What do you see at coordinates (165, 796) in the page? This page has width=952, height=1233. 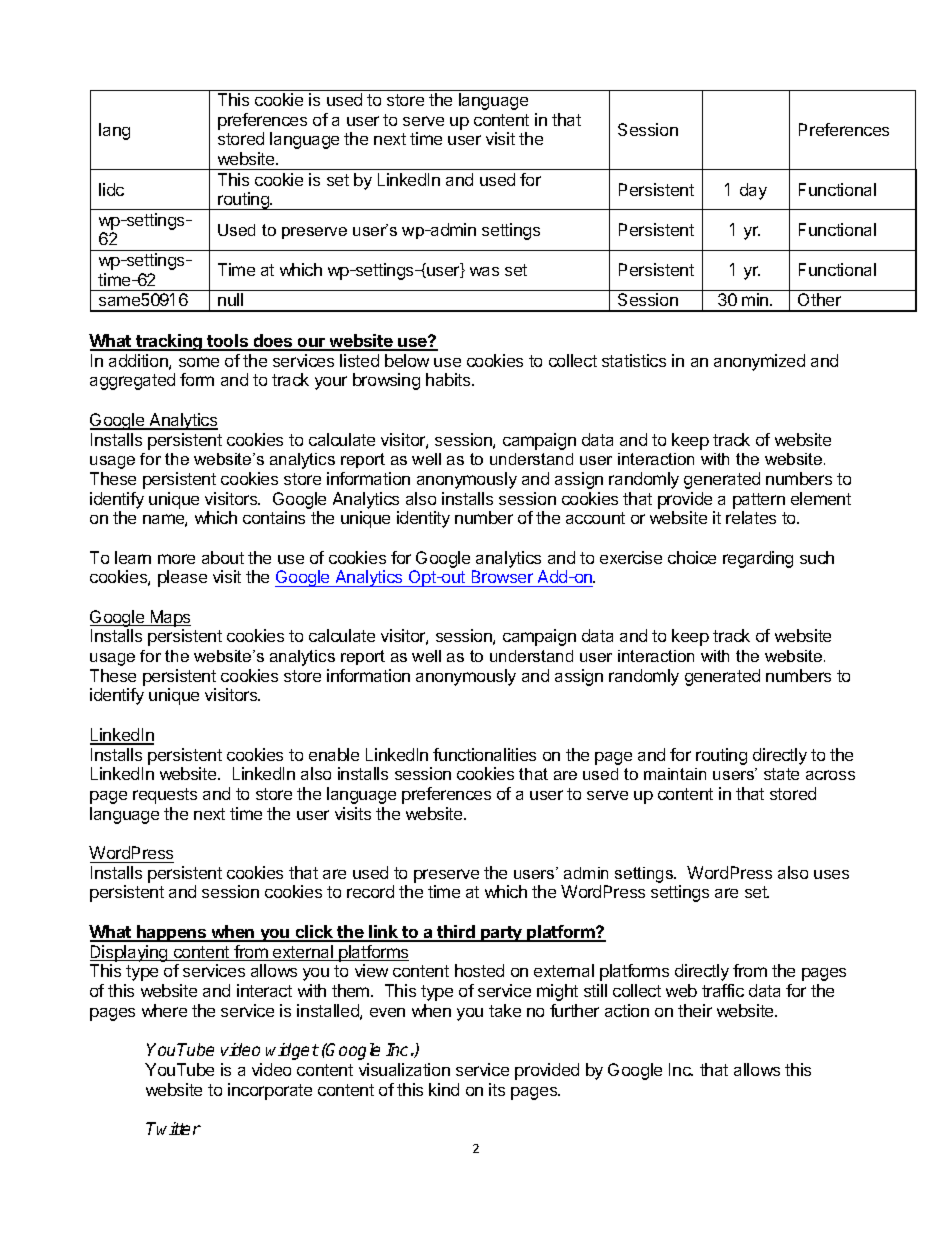 I see `requests` at bounding box center [165, 796].
